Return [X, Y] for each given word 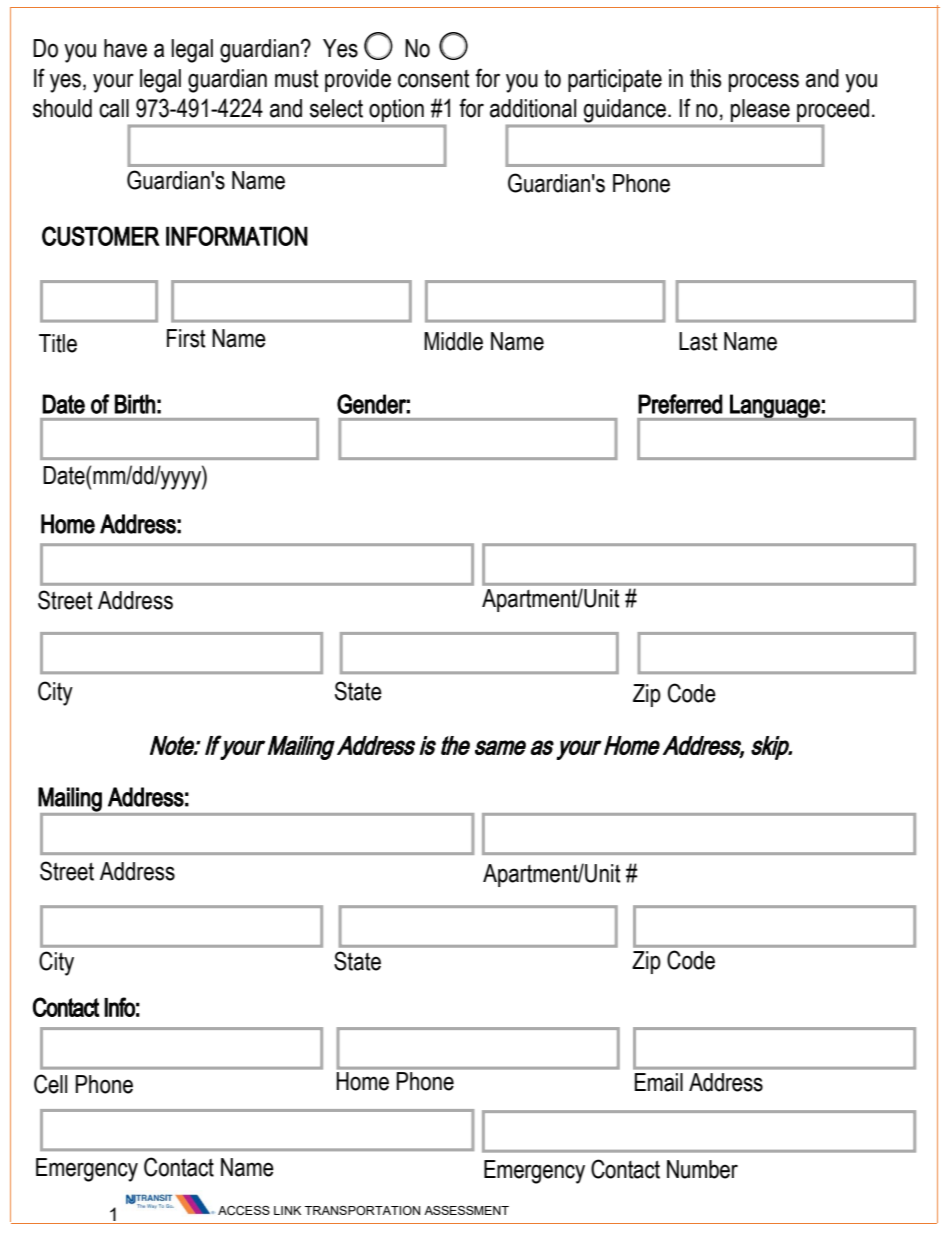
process [764, 82]
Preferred [680, 404]
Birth [135, 404]
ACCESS [244, 1211]
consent [434, 79]
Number [702, 1169]
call [114, 108]
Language [775, 407]
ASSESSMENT [466, 1210]
